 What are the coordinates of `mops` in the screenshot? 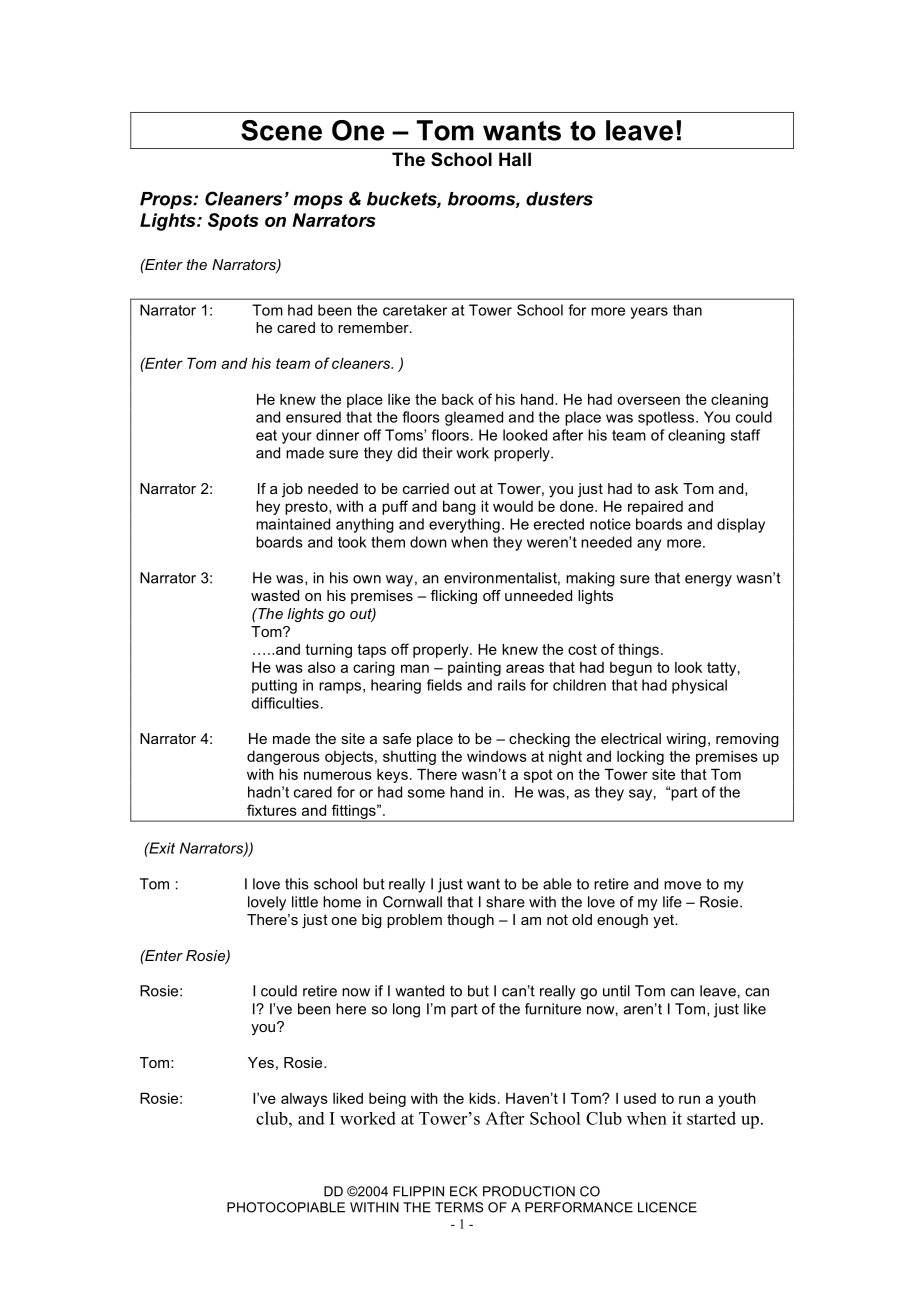 It's located at (318, 202).
